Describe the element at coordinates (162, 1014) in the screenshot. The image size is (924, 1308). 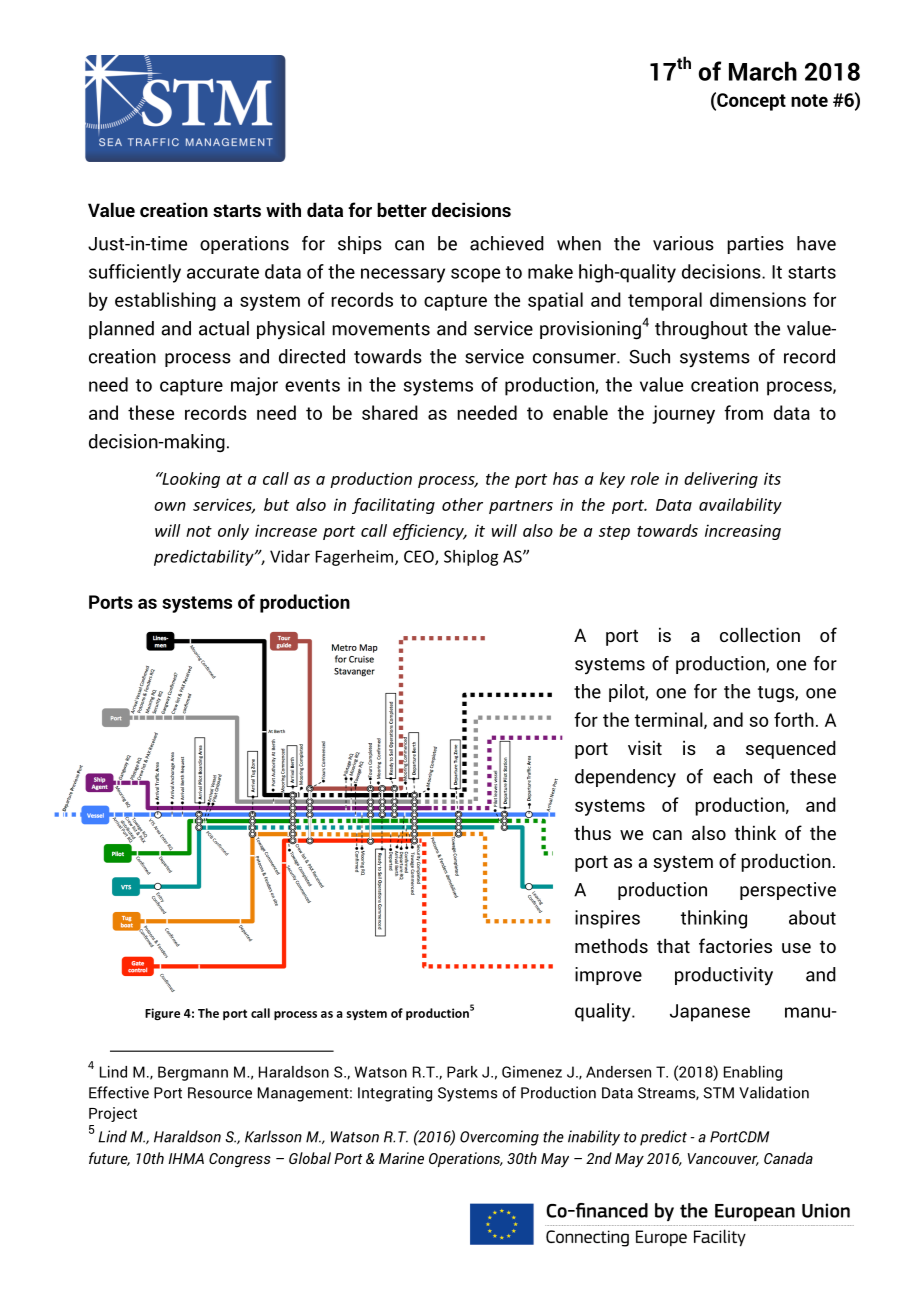
I see `Figure` at that location.
